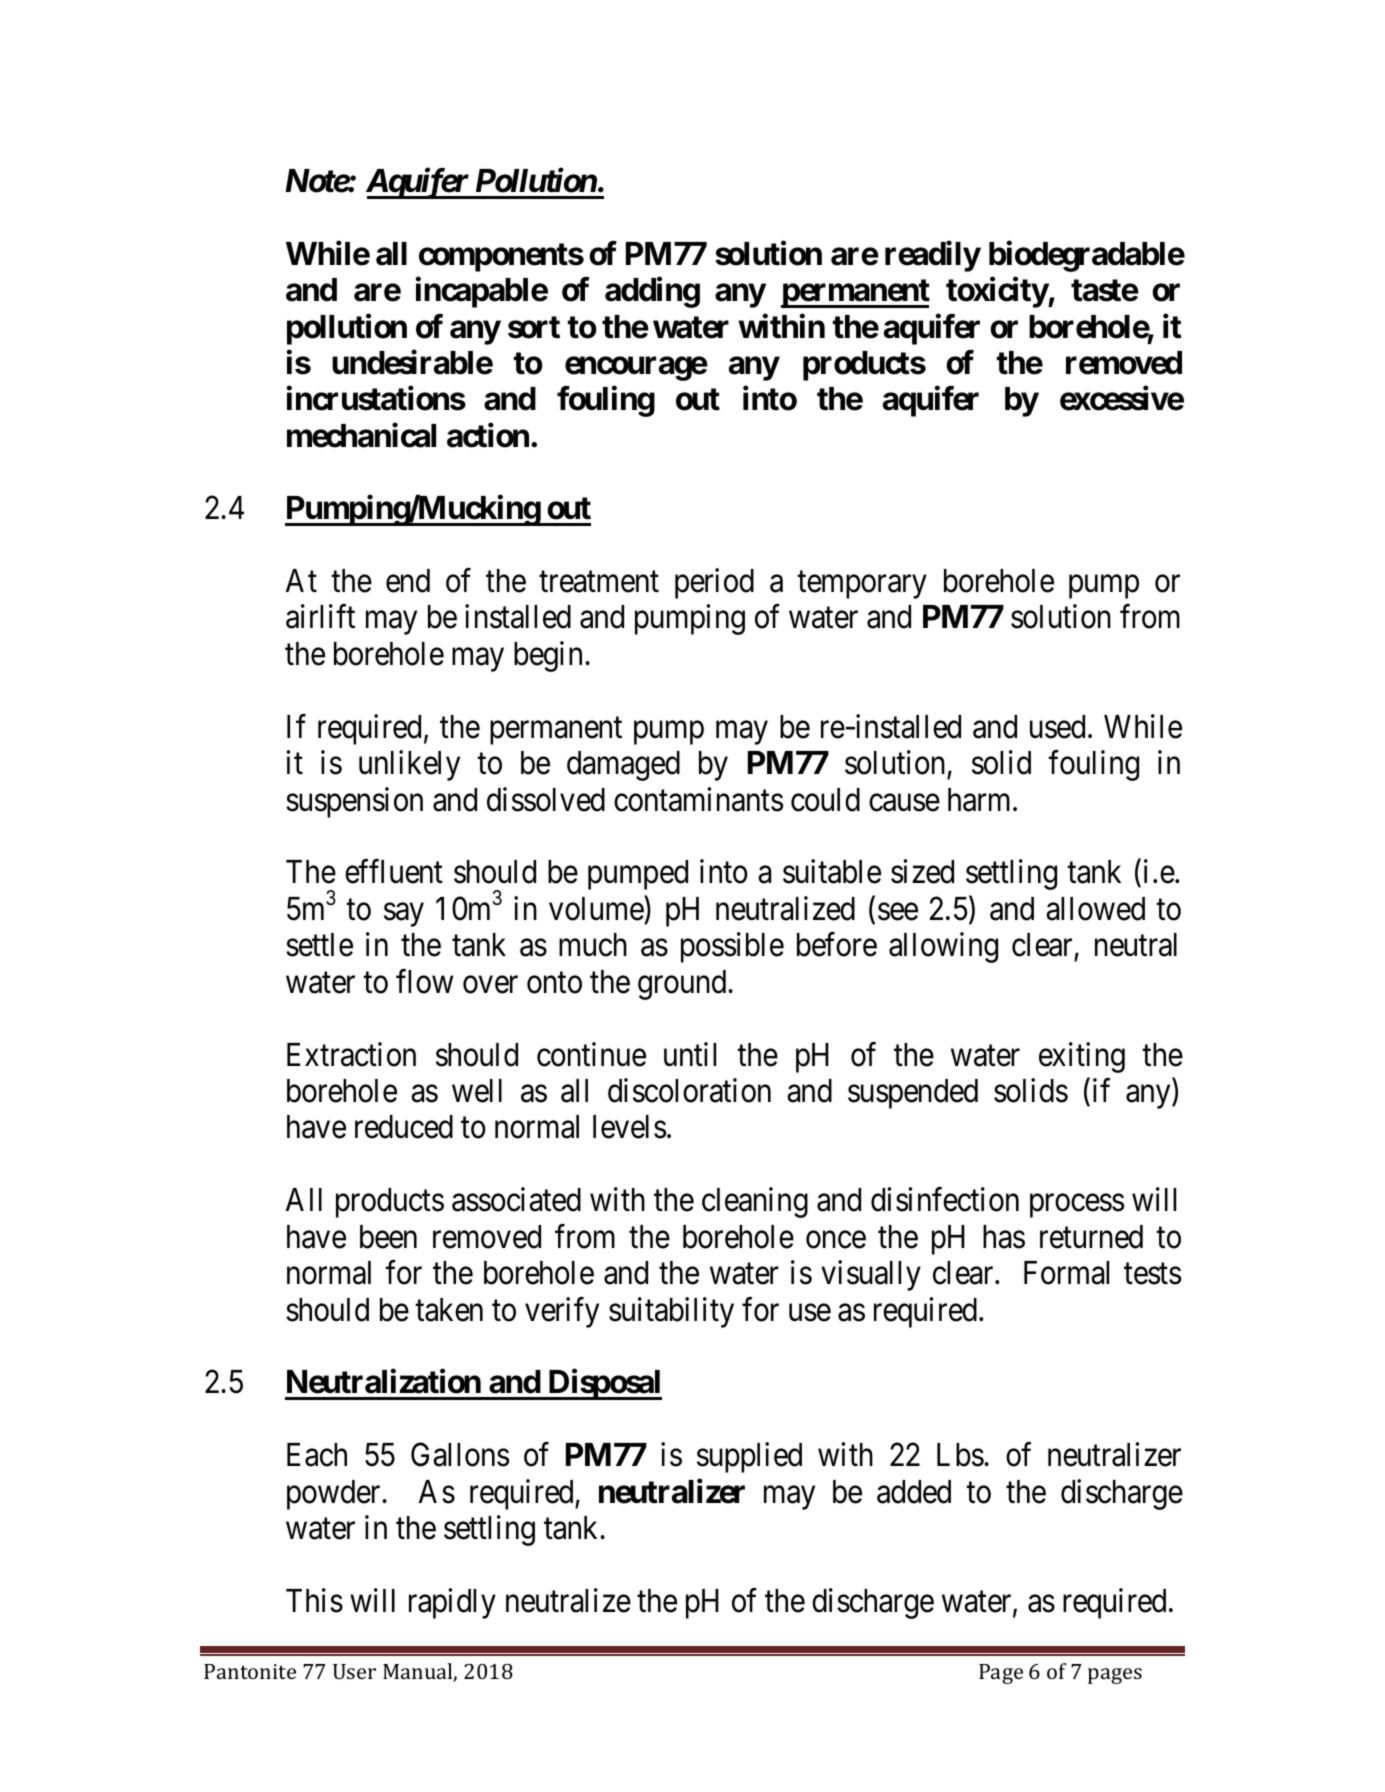 The image size is (1385, 1792). What do you see at coordinates (943, 947) in the screenshot?
I see `allowing` at bounding box center [943, 947].
